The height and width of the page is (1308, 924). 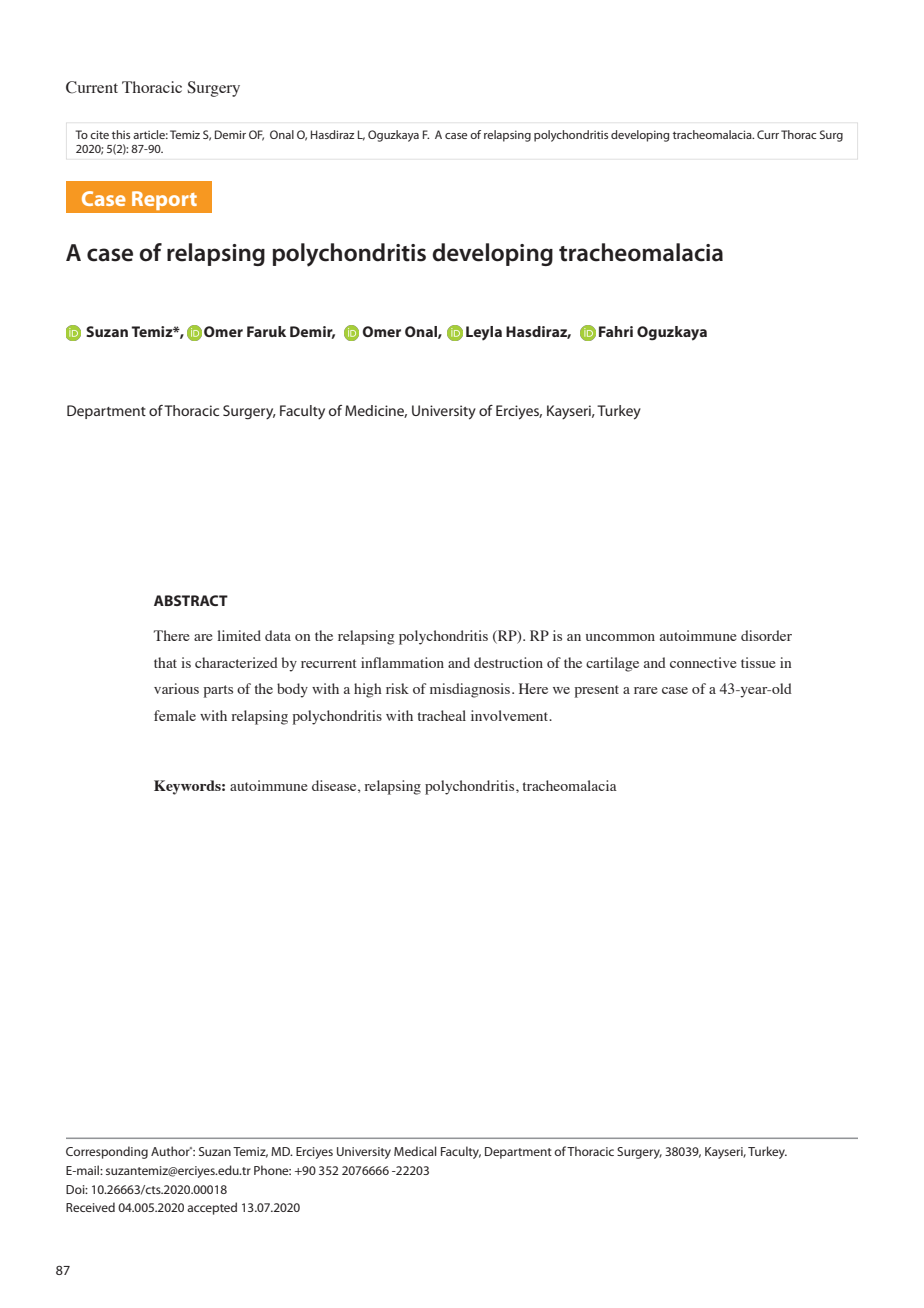 I want to click on uncommon, so click(x=620, y=637).
